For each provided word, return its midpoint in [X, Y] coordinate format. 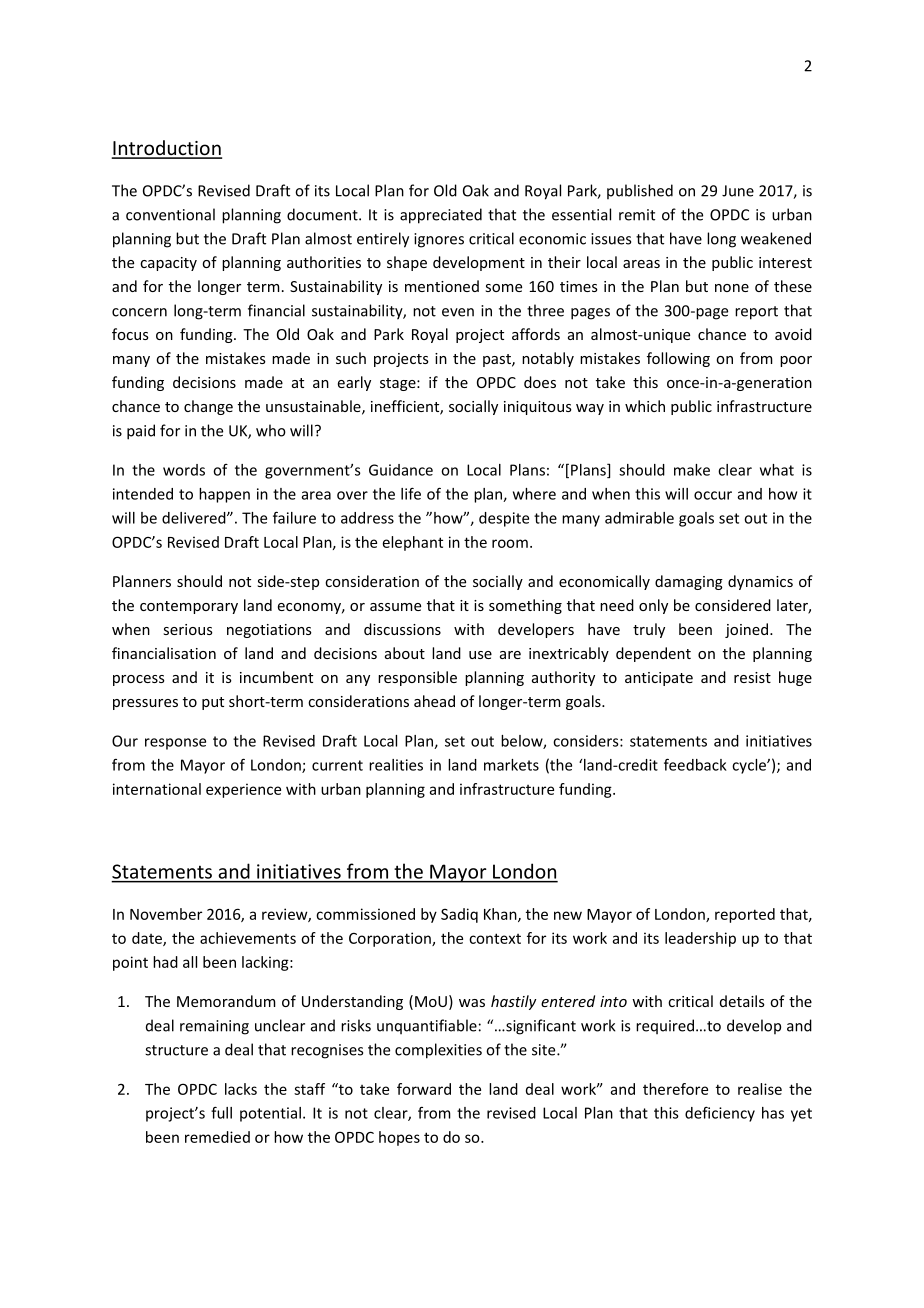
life [411, 493]
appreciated [441, 216]
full [221, 1112]
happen [224, 495]
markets [511, 765]
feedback [695, 764]
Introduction [167, 149]
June [738, 191]
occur [713, 495]
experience [243, 790]
